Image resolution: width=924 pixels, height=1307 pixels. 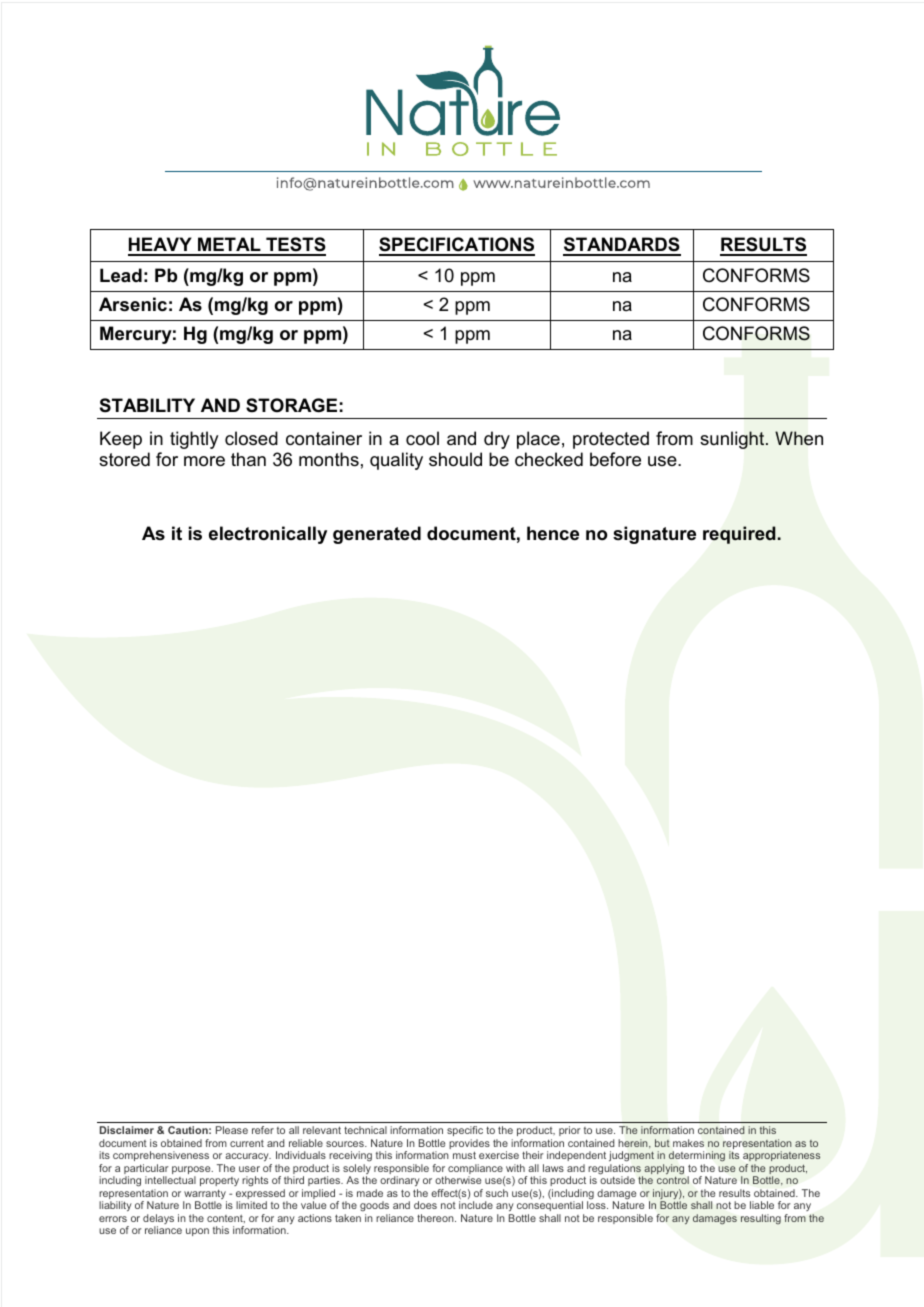 I want to click on technical, so click(x=365, y=1130).
